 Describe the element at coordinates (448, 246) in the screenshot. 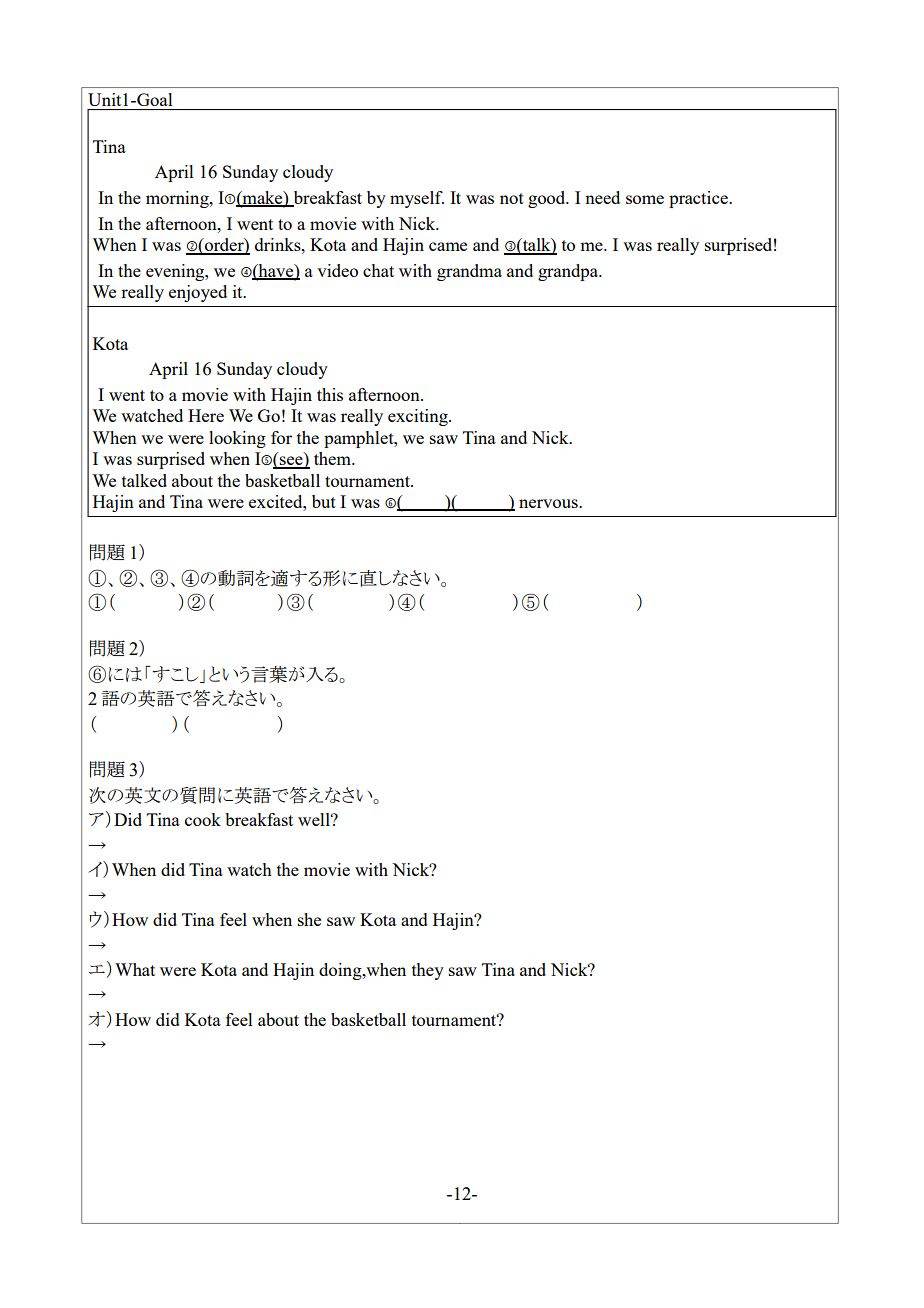

I see `came` at that location.
